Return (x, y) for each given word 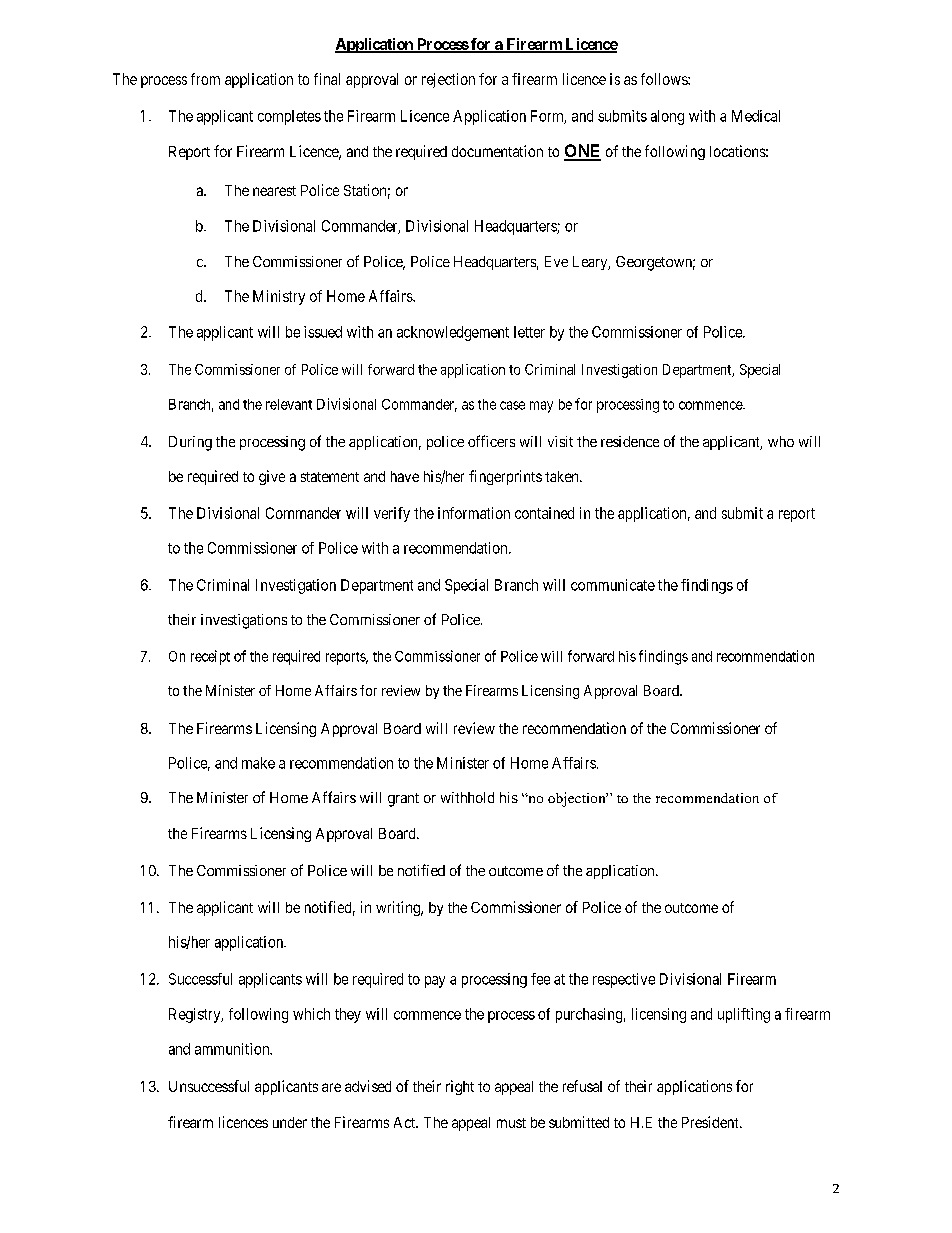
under (290, 1122)
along (667, 117)
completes (289, 117)
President (711, 1122)
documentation (497, 151)
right (460, 1087)
